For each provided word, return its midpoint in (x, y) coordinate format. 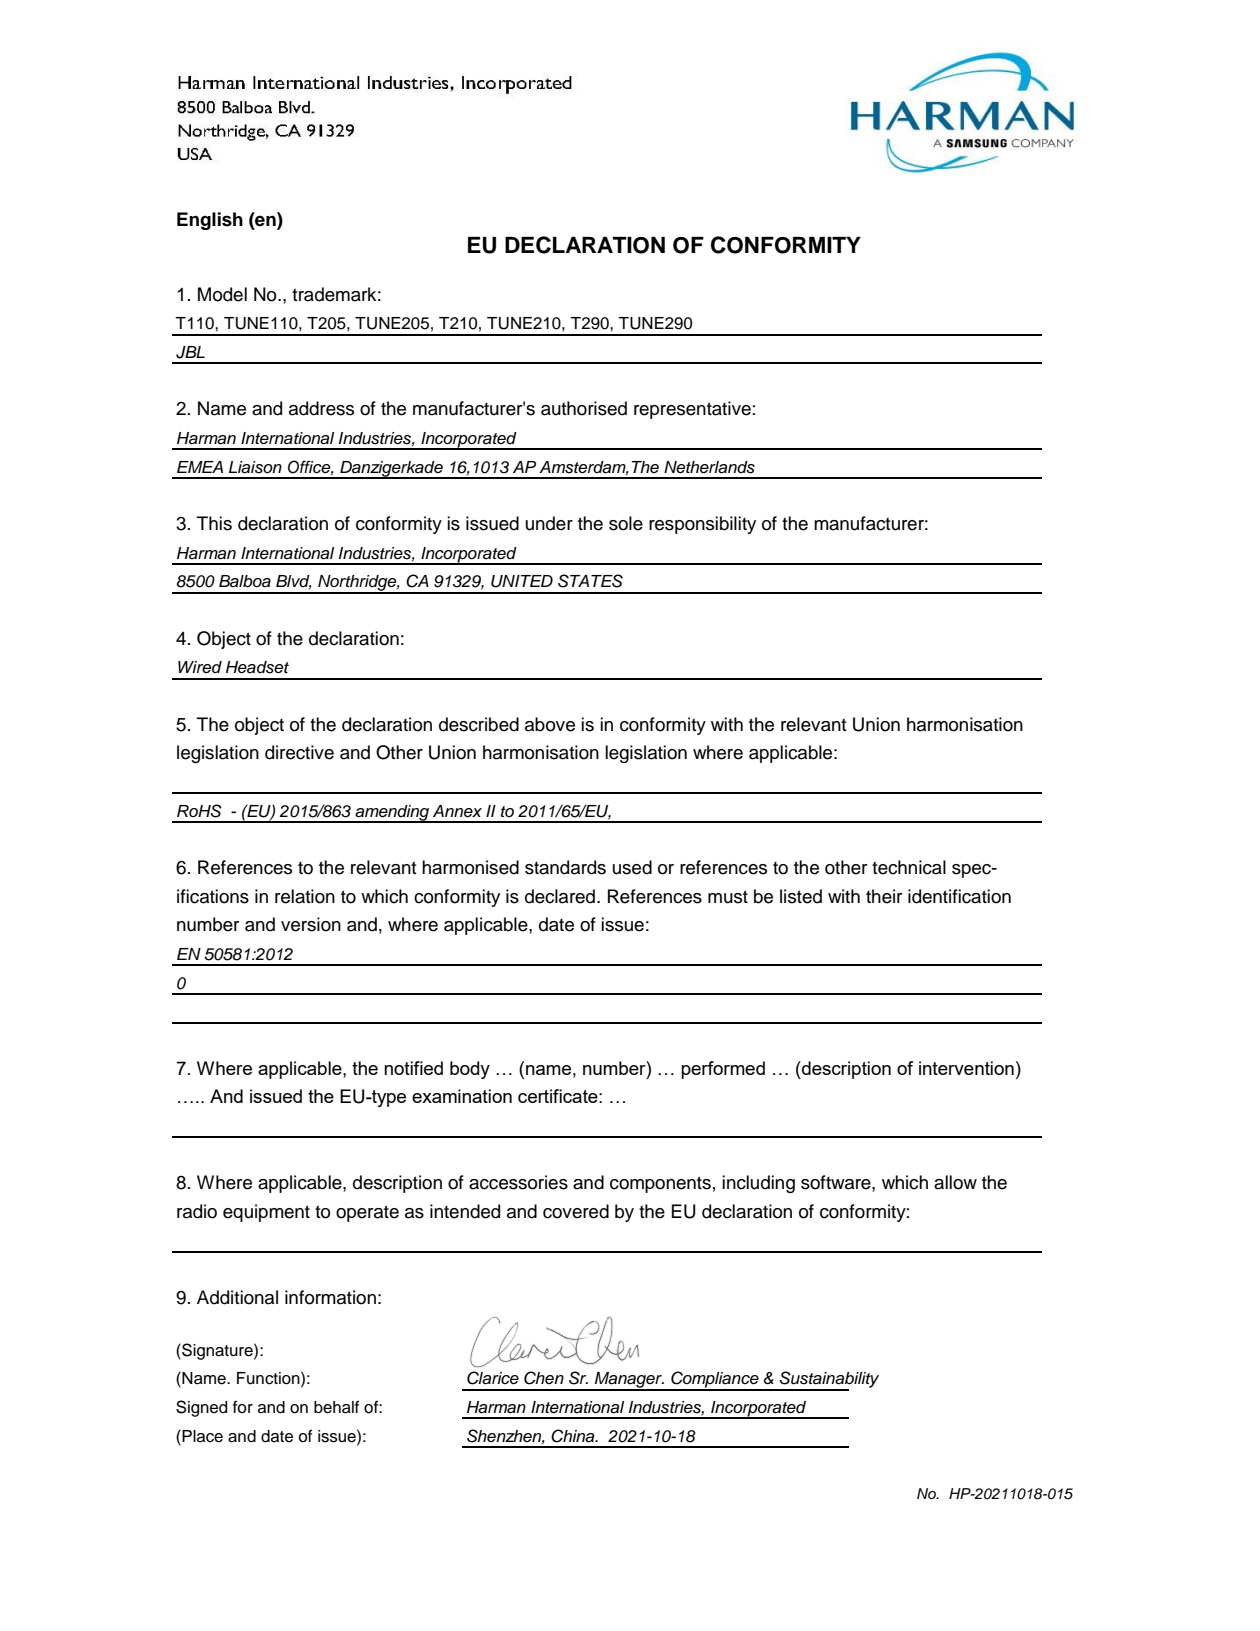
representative (692, 410)
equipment (266, 1213)
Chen (544, 1378)
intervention (966, 1068)
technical (909, 867)
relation (305, 896)
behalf (336, 1407)
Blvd (294, 582)
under (549, 523)
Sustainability (828, 1380)
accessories (518, 1182)
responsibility (702, 525)
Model (222, 294)
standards (565, 867)
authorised (584, 408)
